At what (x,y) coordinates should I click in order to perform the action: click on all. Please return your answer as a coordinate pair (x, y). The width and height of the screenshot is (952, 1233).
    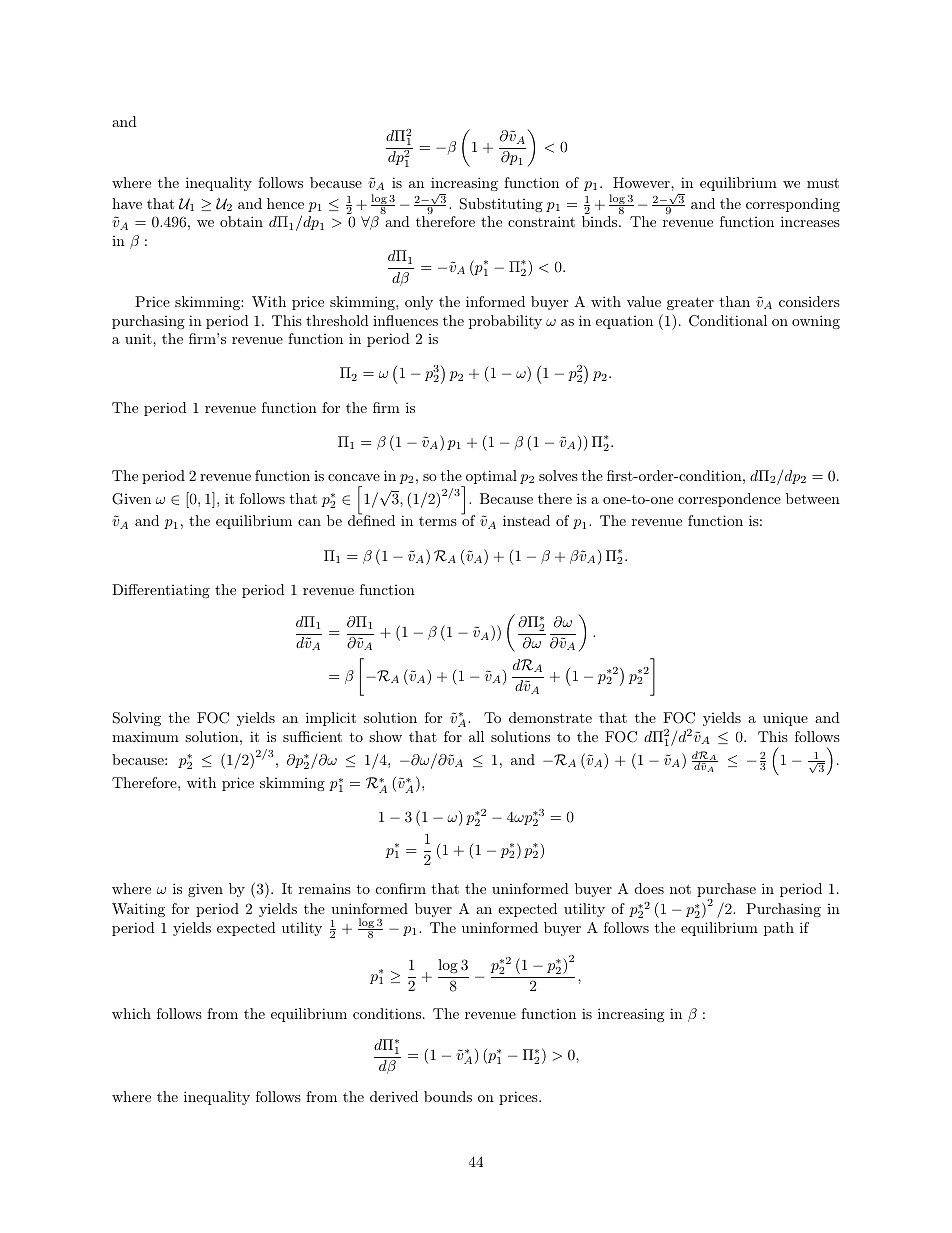
    Looking at the image, I should click on (476, 736).
